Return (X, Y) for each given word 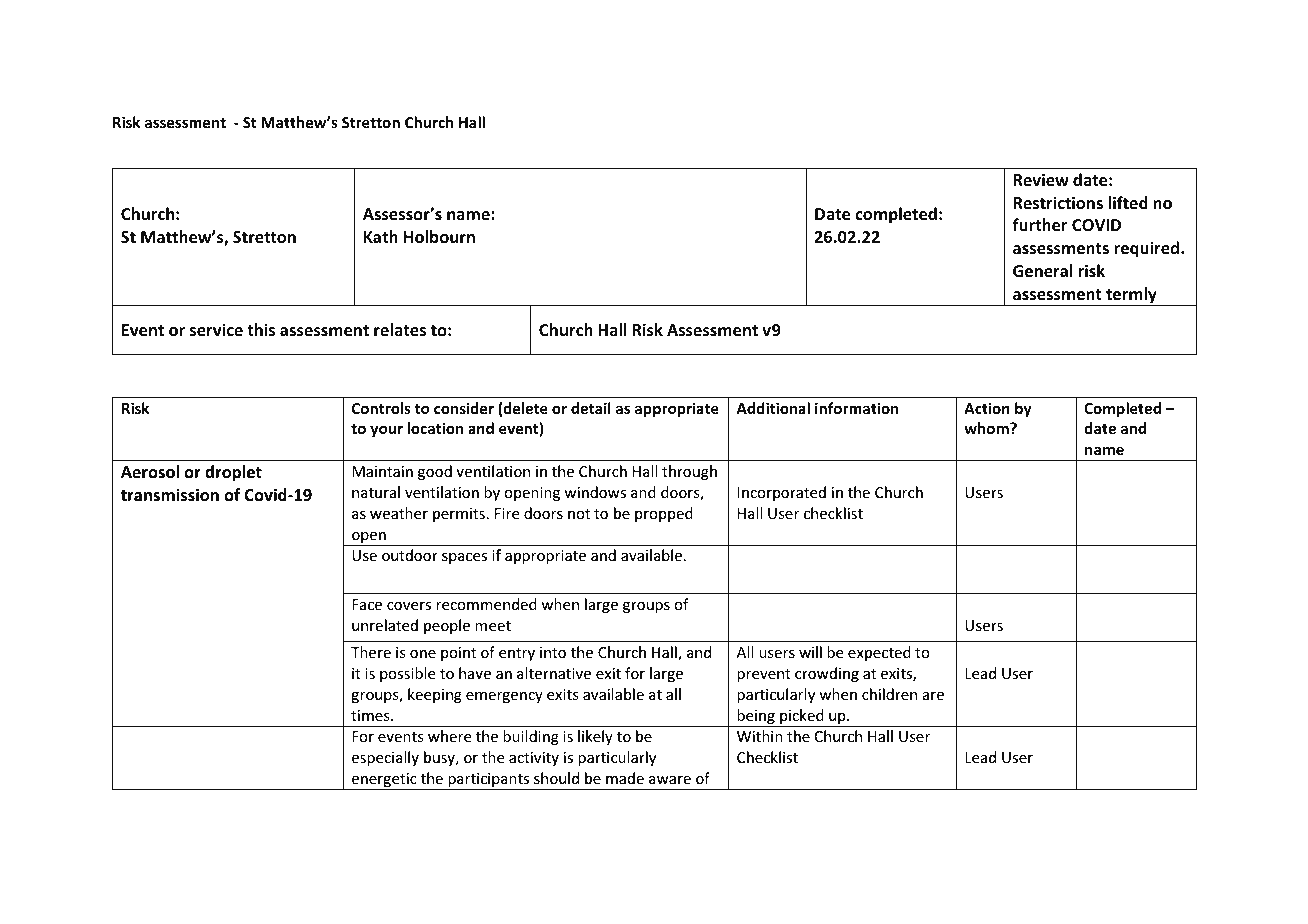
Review (1041, 180)
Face (367, 604)
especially (385, 758)
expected (879, 653)
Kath (381, 236)
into (553, 652)
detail (591, 408)
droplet (233, 473)
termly (1131, 296)
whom (987, 428)
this (261, 330)
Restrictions (1058, 203)
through (689, 472)
